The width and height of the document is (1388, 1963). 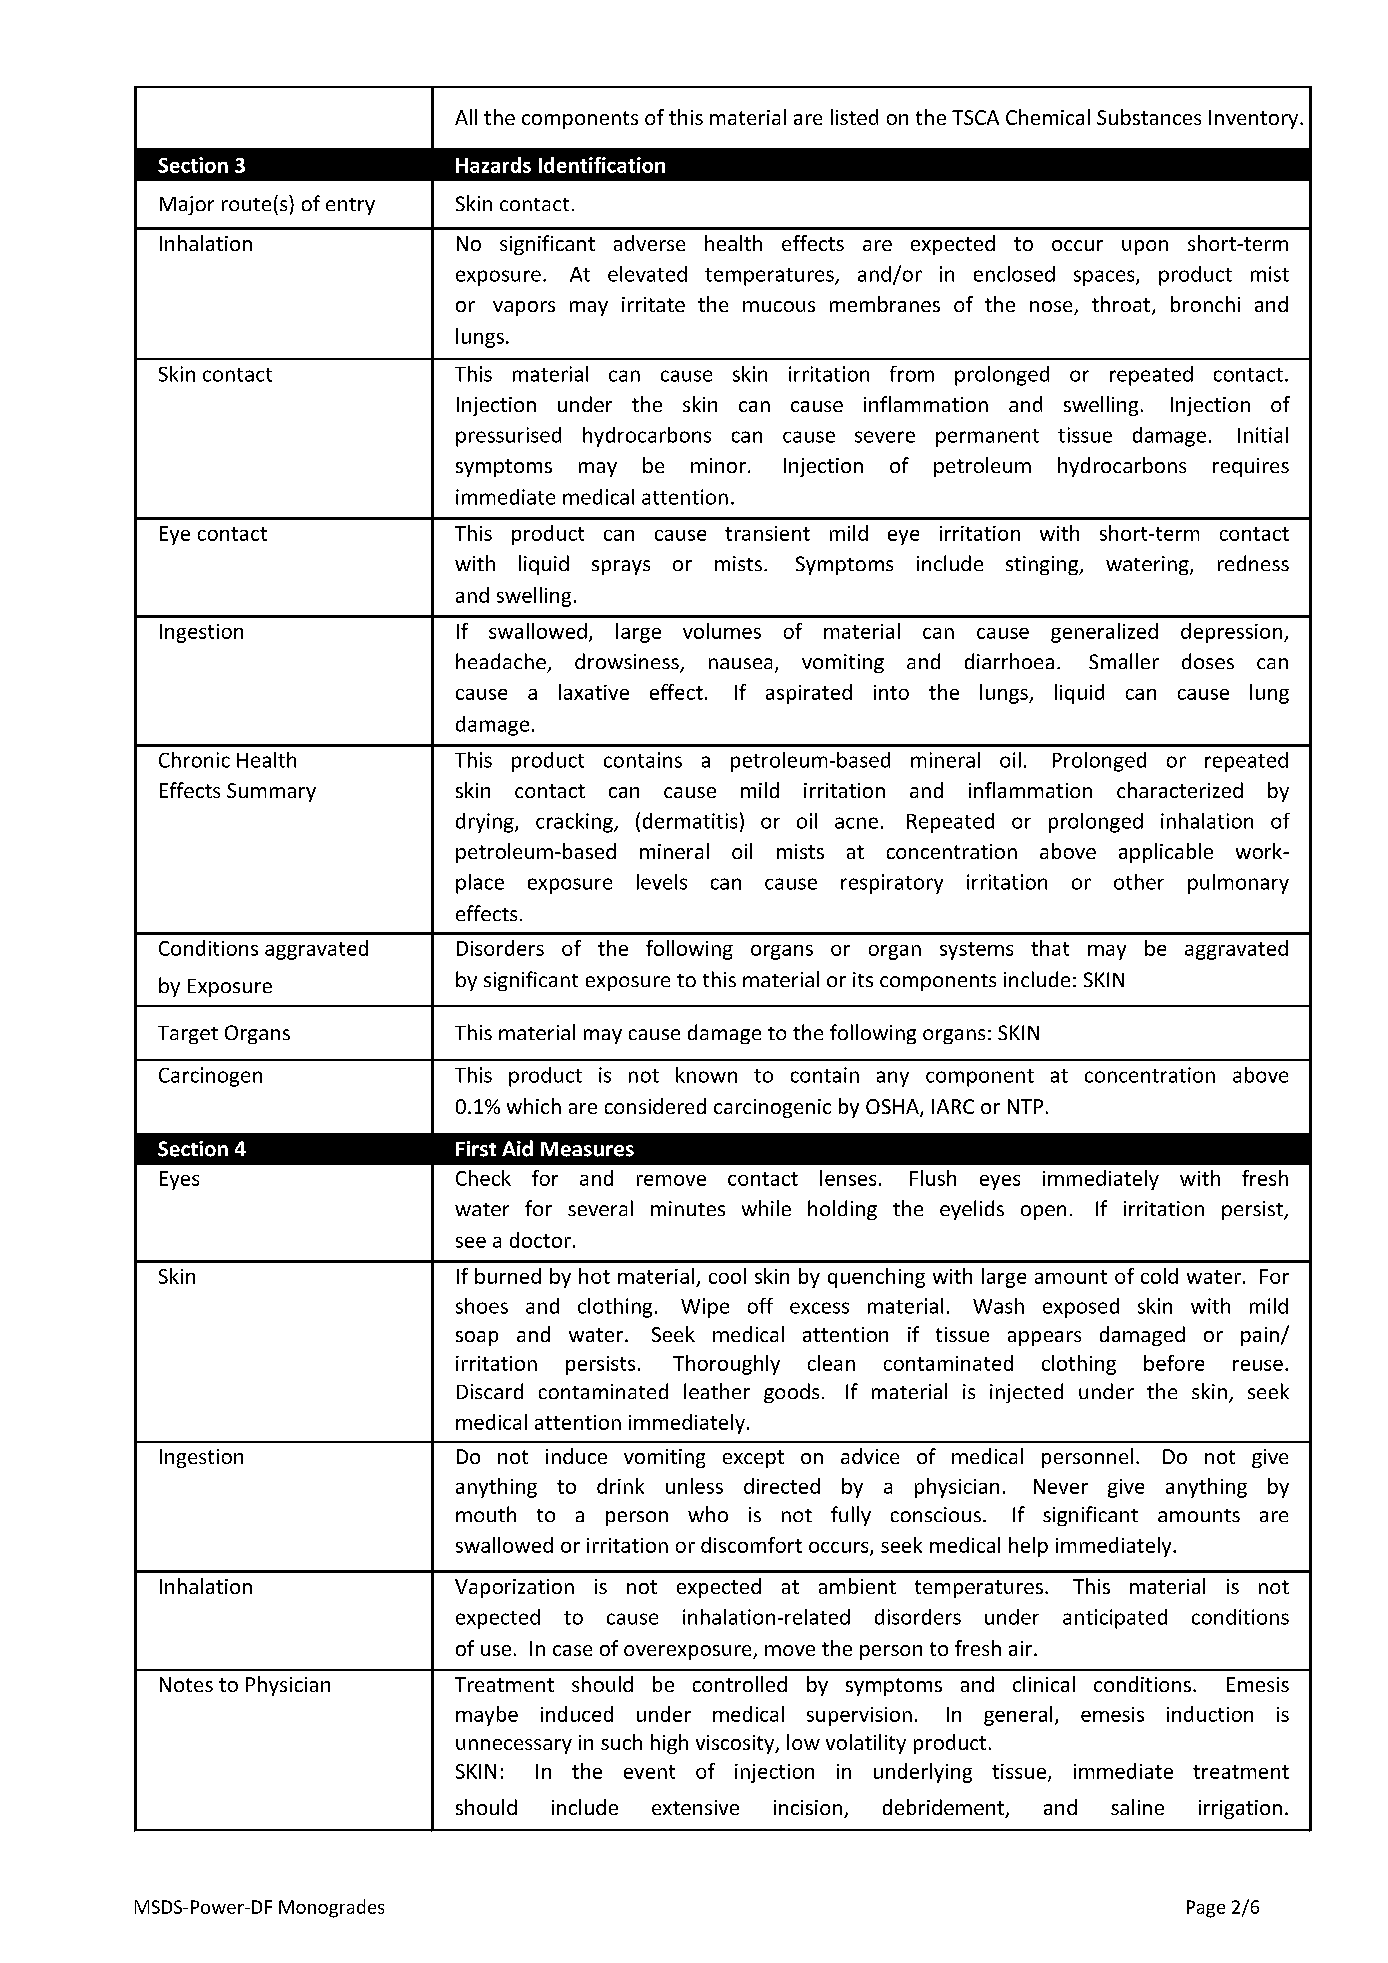 What do you see at coordinates (649, 243) in the document?
I see `adverse` at bounding box center [649, 243].
